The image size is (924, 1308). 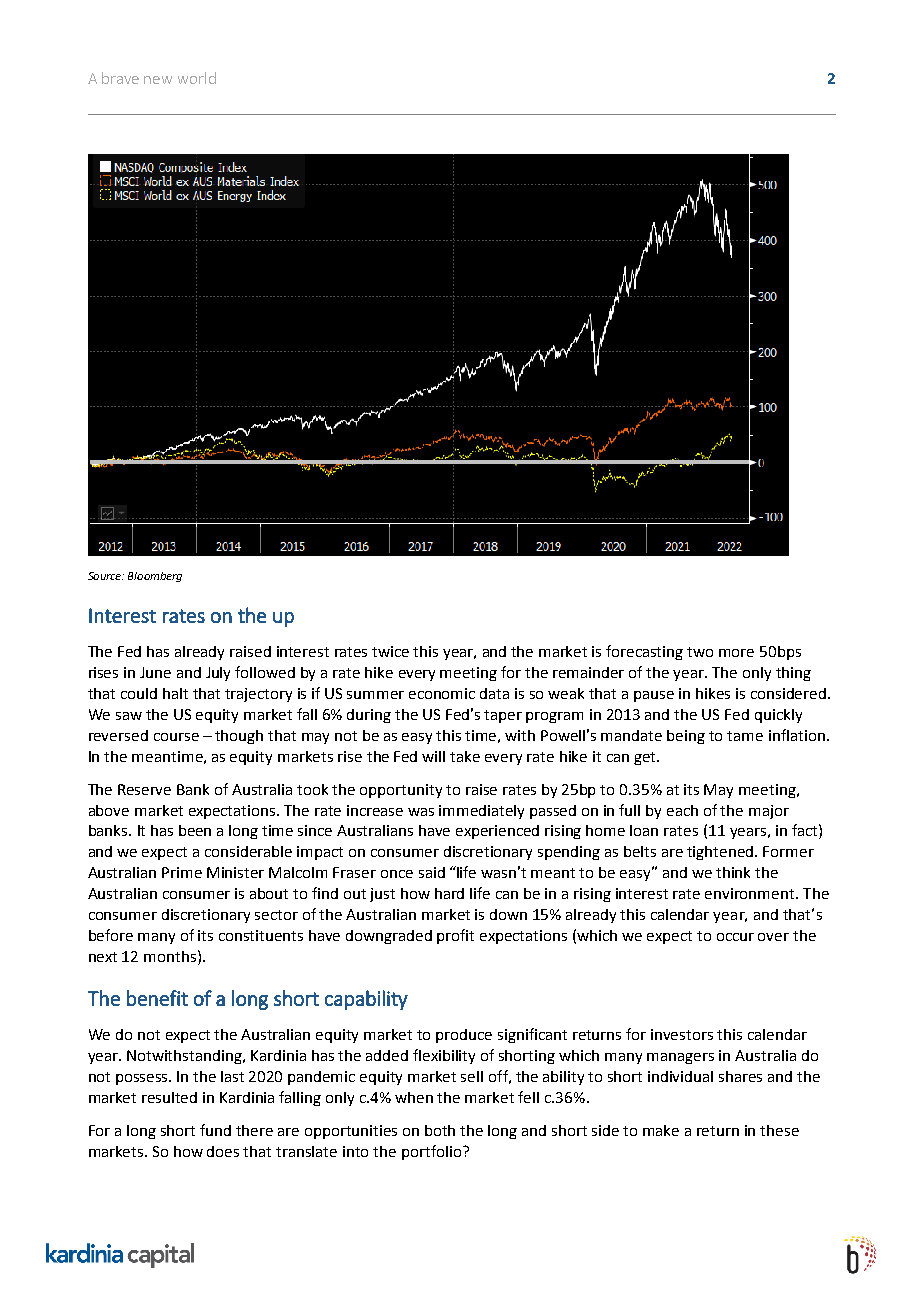 What do you see at coordinates (390, 651) in the image?
I see `twice` at bounding box center [390, 651].
